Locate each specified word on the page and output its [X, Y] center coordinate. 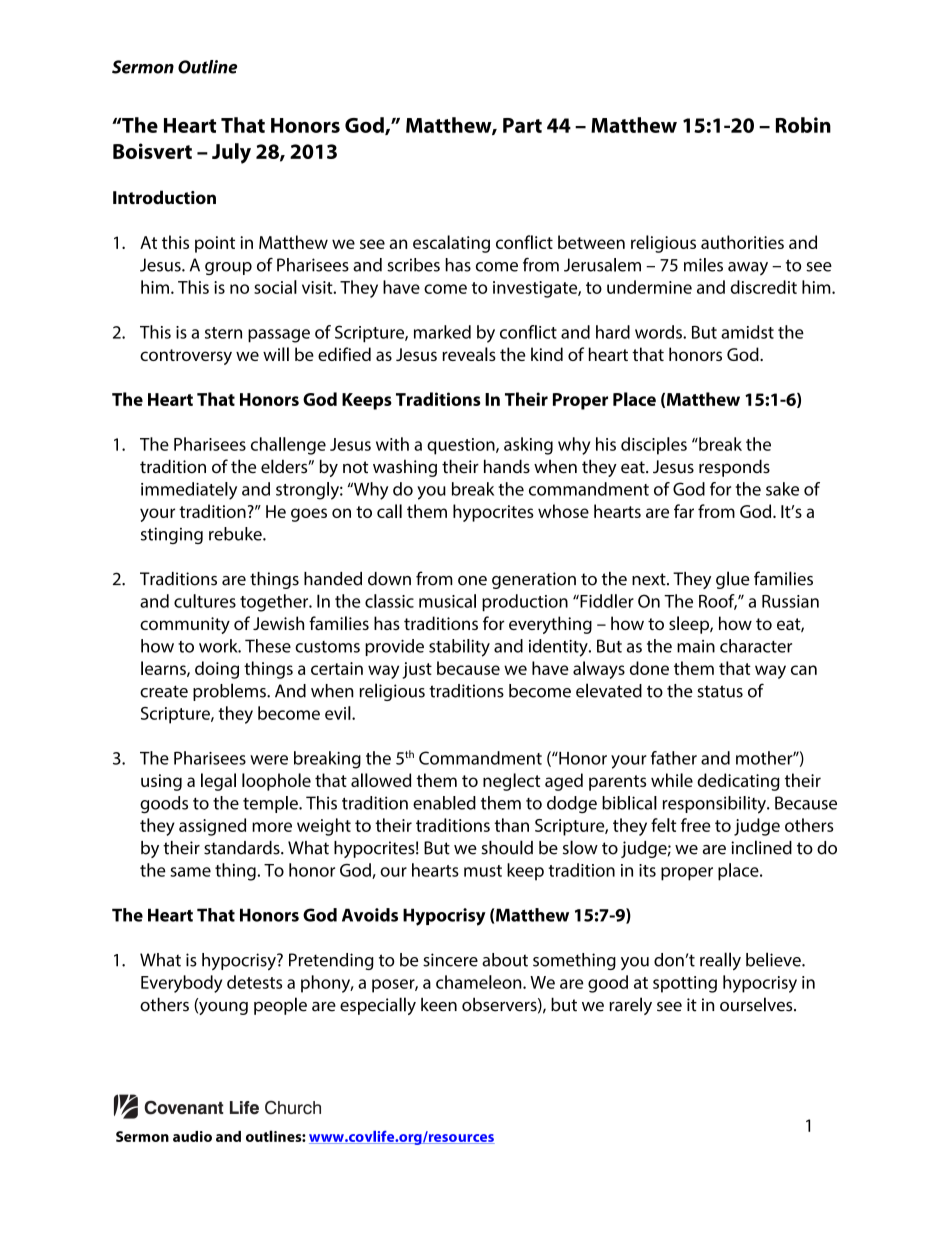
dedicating [738, 782]
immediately [189, 491]
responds [734, 468]
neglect [512, 782]
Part [522, 125]
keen [439, 1005]
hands [507, 466]
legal [218, 782]
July [231, 153]
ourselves [757, 1004]
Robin [803, 125]
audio [192, 1136]
